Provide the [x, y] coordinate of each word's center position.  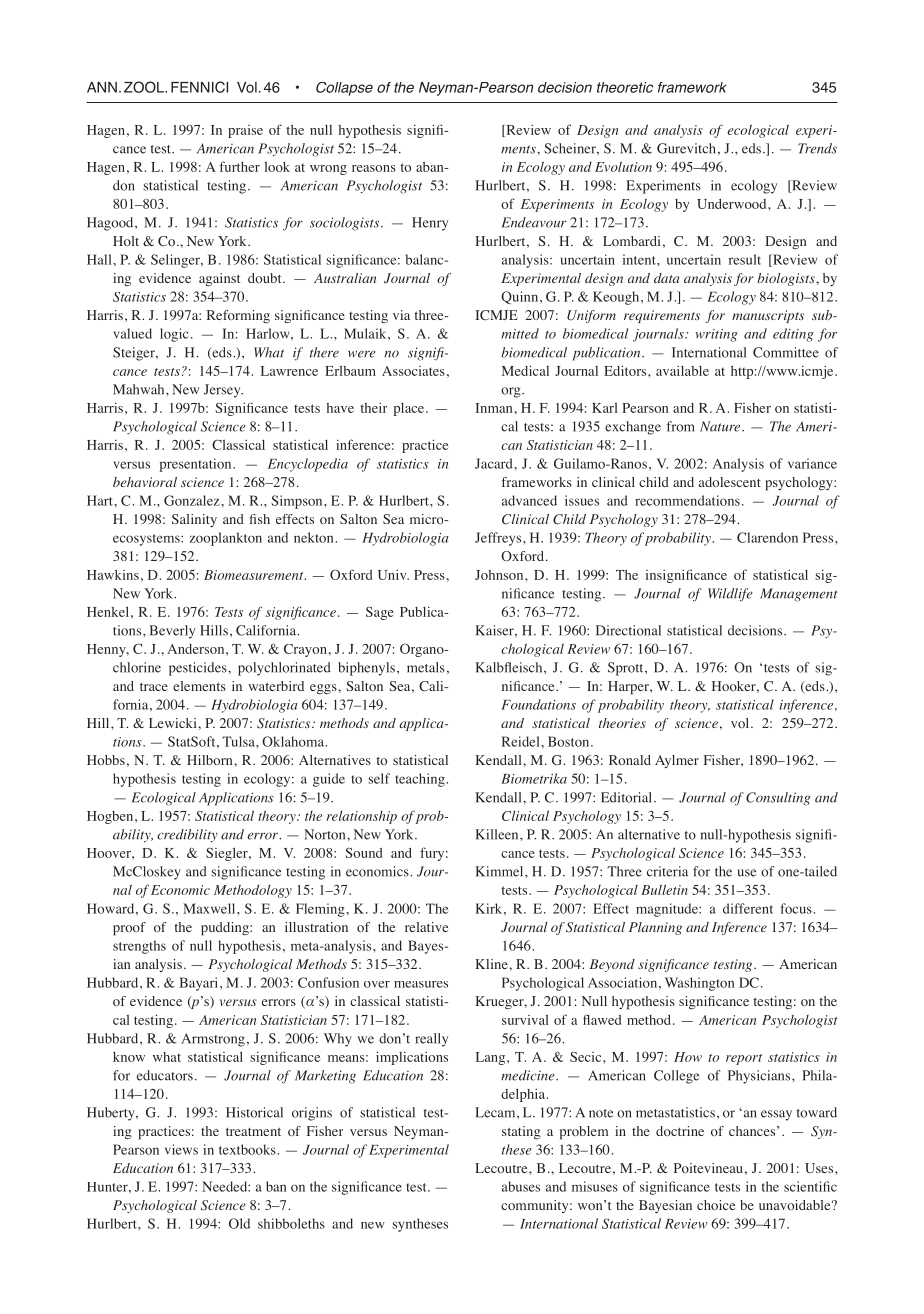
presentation [197, 465]
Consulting [778, 799]
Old [239, 1223]
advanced [529, 500]
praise [245, 131]
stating [521, 1132]
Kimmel [500, 871]
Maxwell [210, 908]
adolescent [730, 482]
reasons [374, 168]
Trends [817, 148]
